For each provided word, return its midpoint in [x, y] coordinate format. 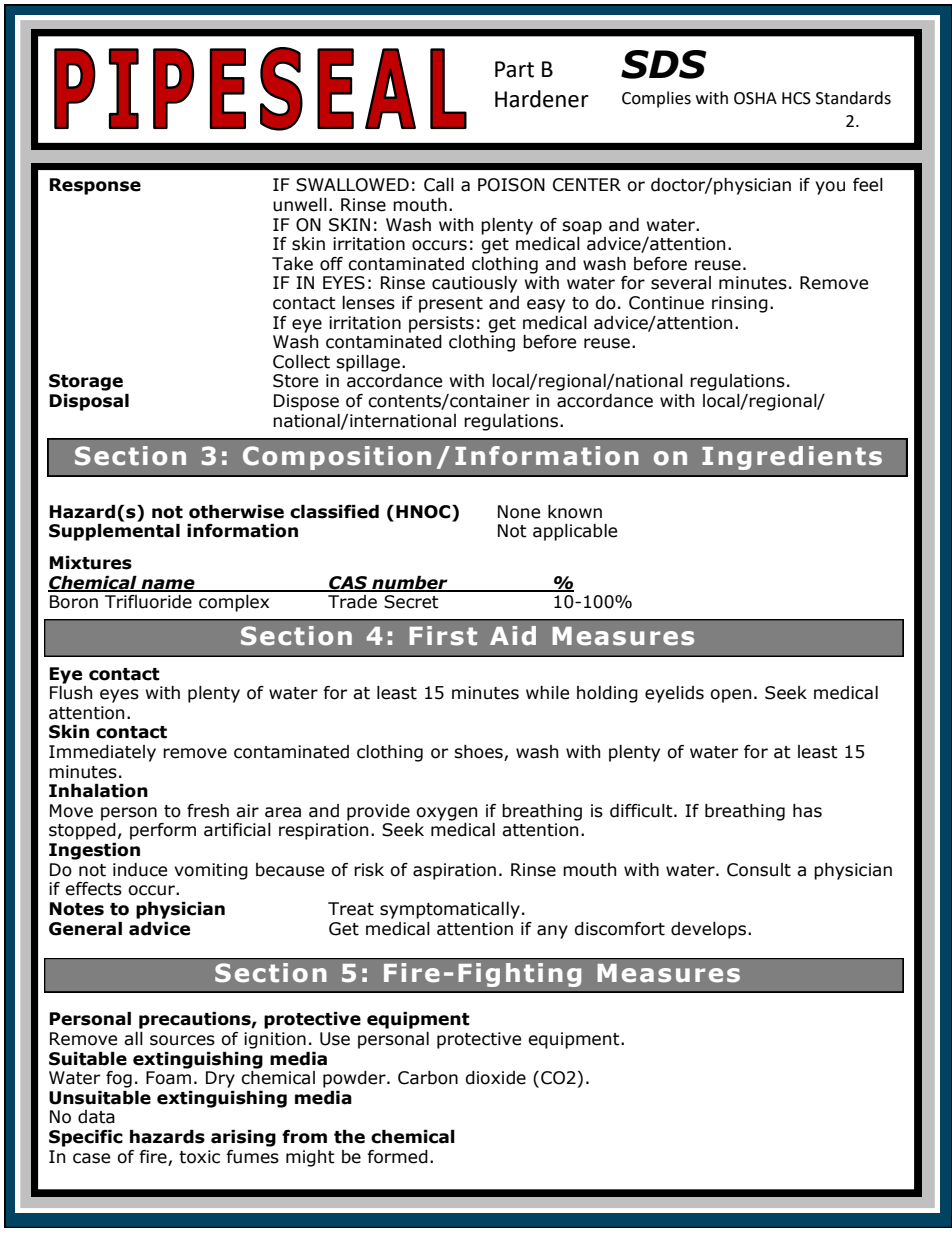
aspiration [454, 871]
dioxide [495, 1078]
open [730, 696]
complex [234, 603]
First [443, 636]
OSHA [755, 98]
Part [514, 69]
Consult [759, 870]
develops [708, 930]
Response [95, 186]
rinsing [740, 304]
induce [140, 870]
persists [441, 324]
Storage [86, 382]
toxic [199, 1157]
